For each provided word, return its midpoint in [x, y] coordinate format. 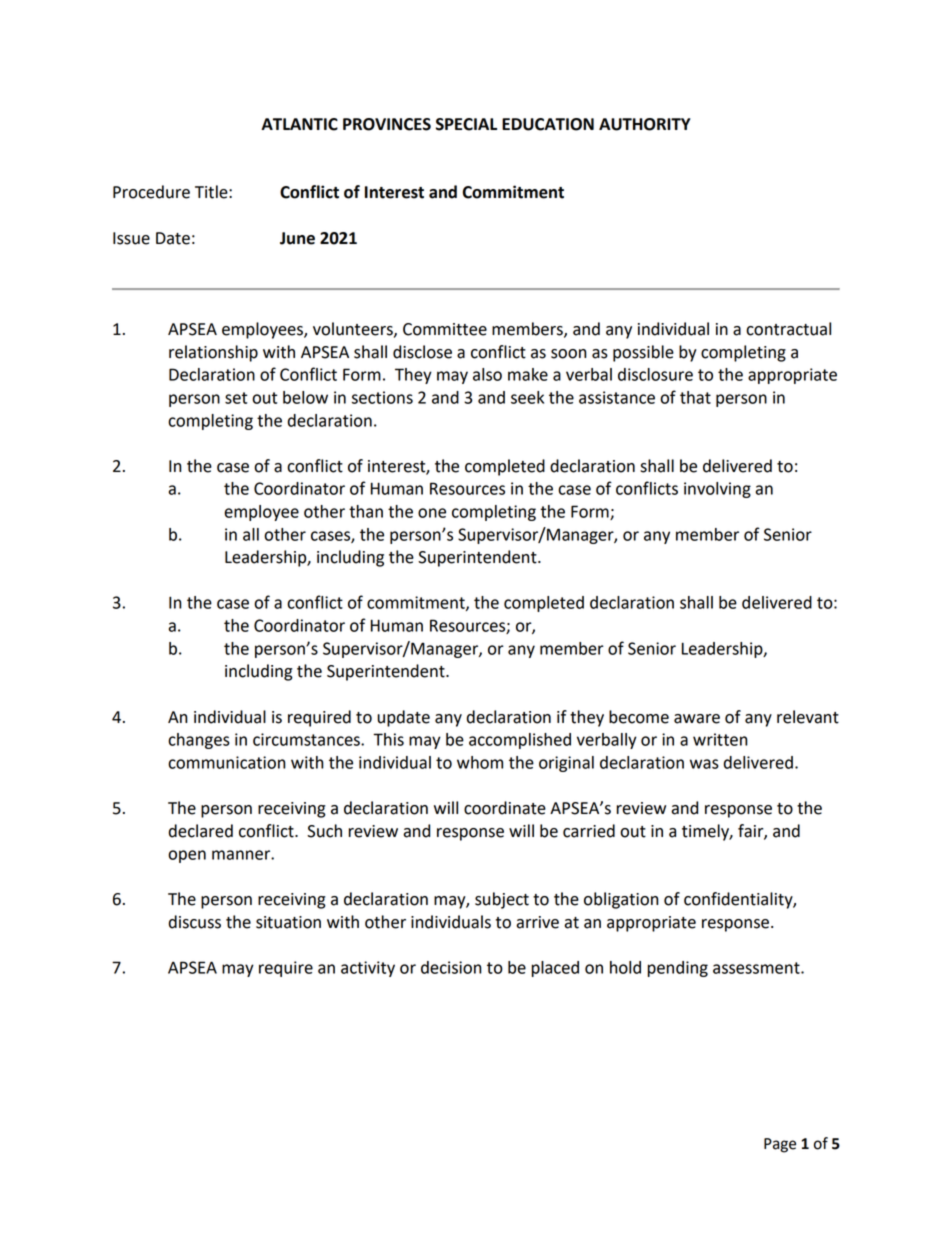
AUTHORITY [645, 124]
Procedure [151, 192]
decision [451, 967]
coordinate [505, 808]
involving [717, 490]
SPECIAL [466, 124]
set [236, 398]
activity [368, 969]
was [704, 764]
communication [227, 762]
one [432, 513]
